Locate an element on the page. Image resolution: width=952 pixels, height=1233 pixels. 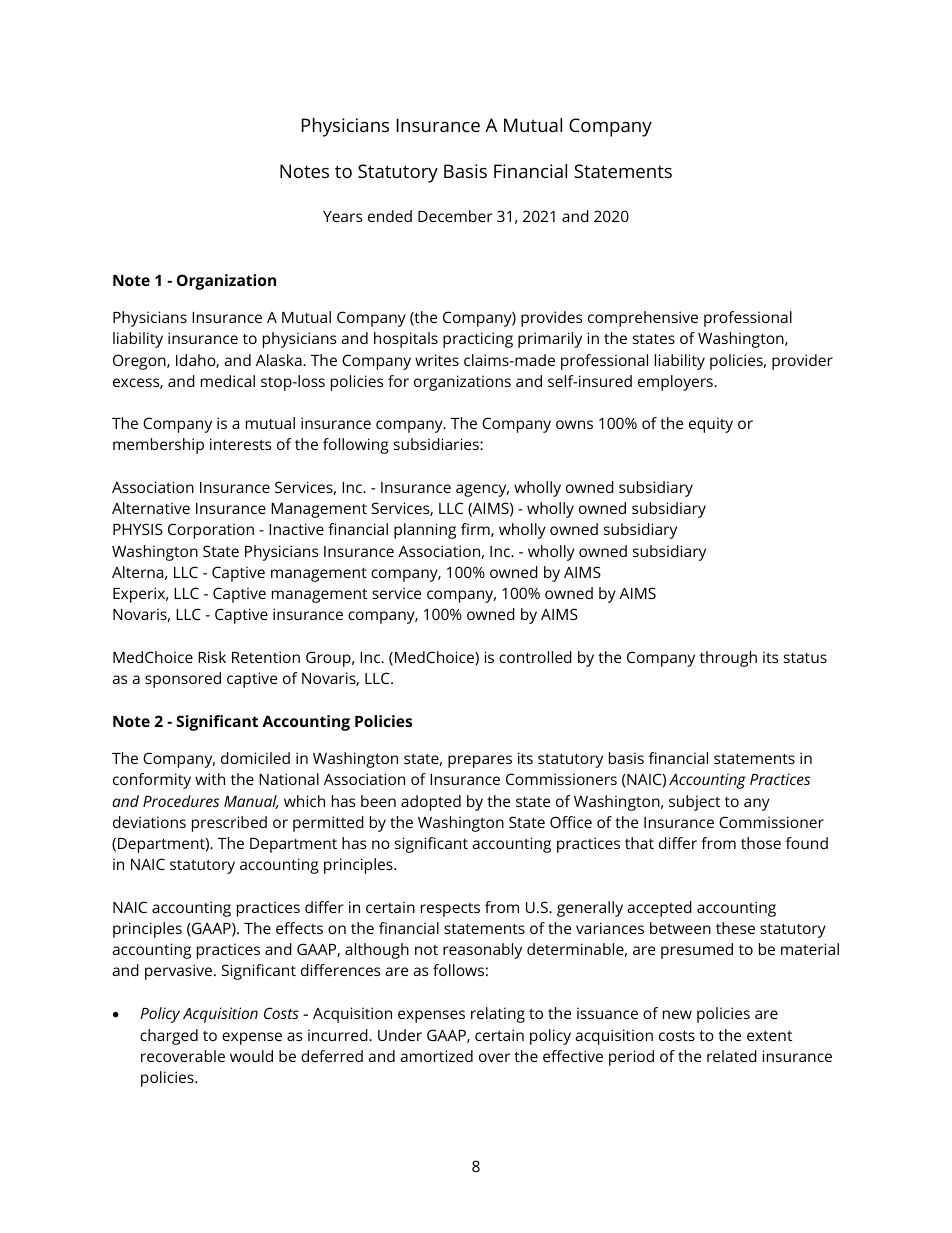
relating is located at coordinates (498, 1015).
